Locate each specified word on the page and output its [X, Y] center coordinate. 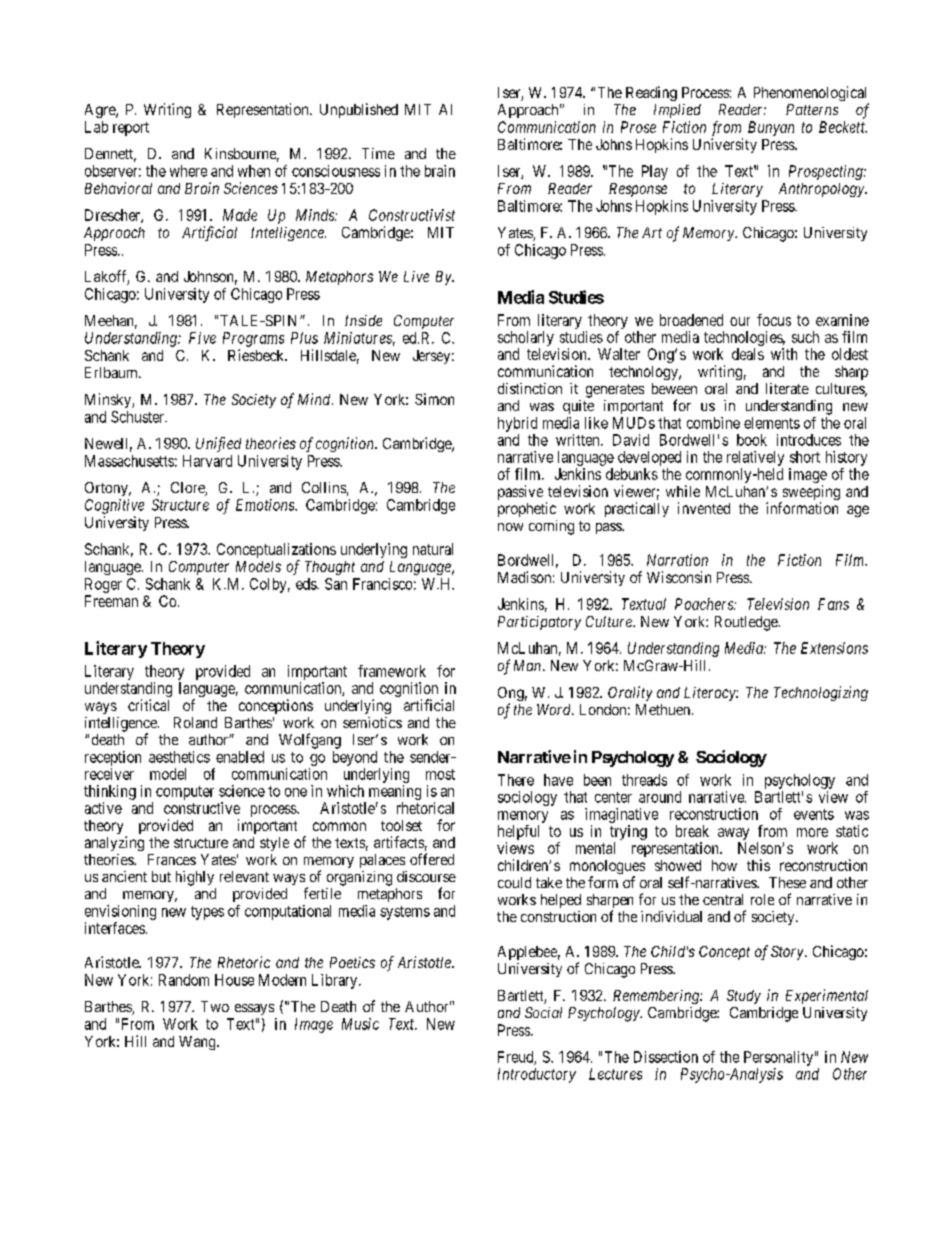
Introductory [537, 1075]
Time [378, 153]
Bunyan [771, 128]
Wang [198, 1043]
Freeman [111, 601]
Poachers [705, 604]
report [131, 129]
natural [433, 549]
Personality [778, 1058]
